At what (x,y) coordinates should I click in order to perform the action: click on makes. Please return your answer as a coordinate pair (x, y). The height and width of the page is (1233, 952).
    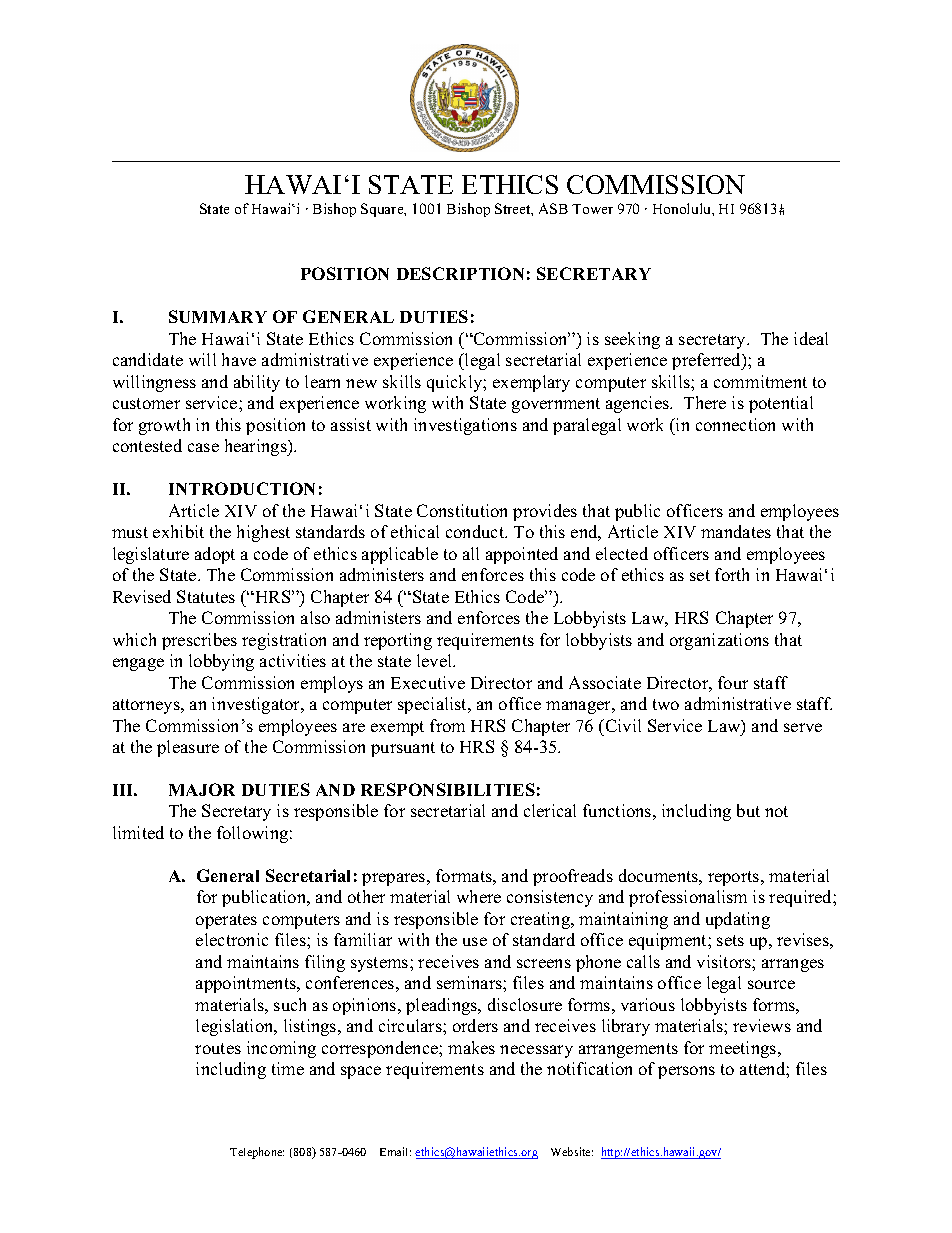
    Looking at the image, I should click on (471, 1047).
